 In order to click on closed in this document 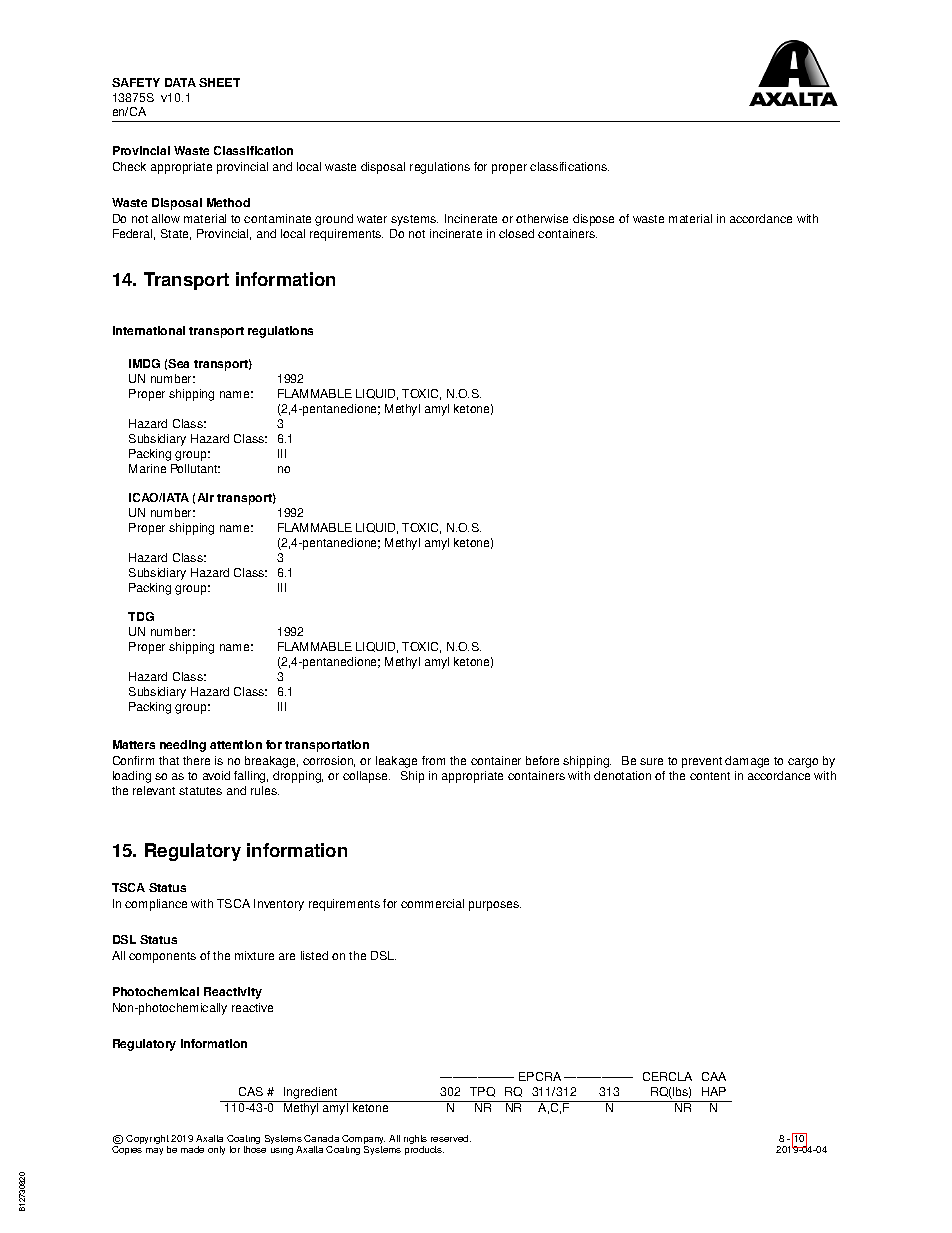, I will do `click(516, 233)`.
